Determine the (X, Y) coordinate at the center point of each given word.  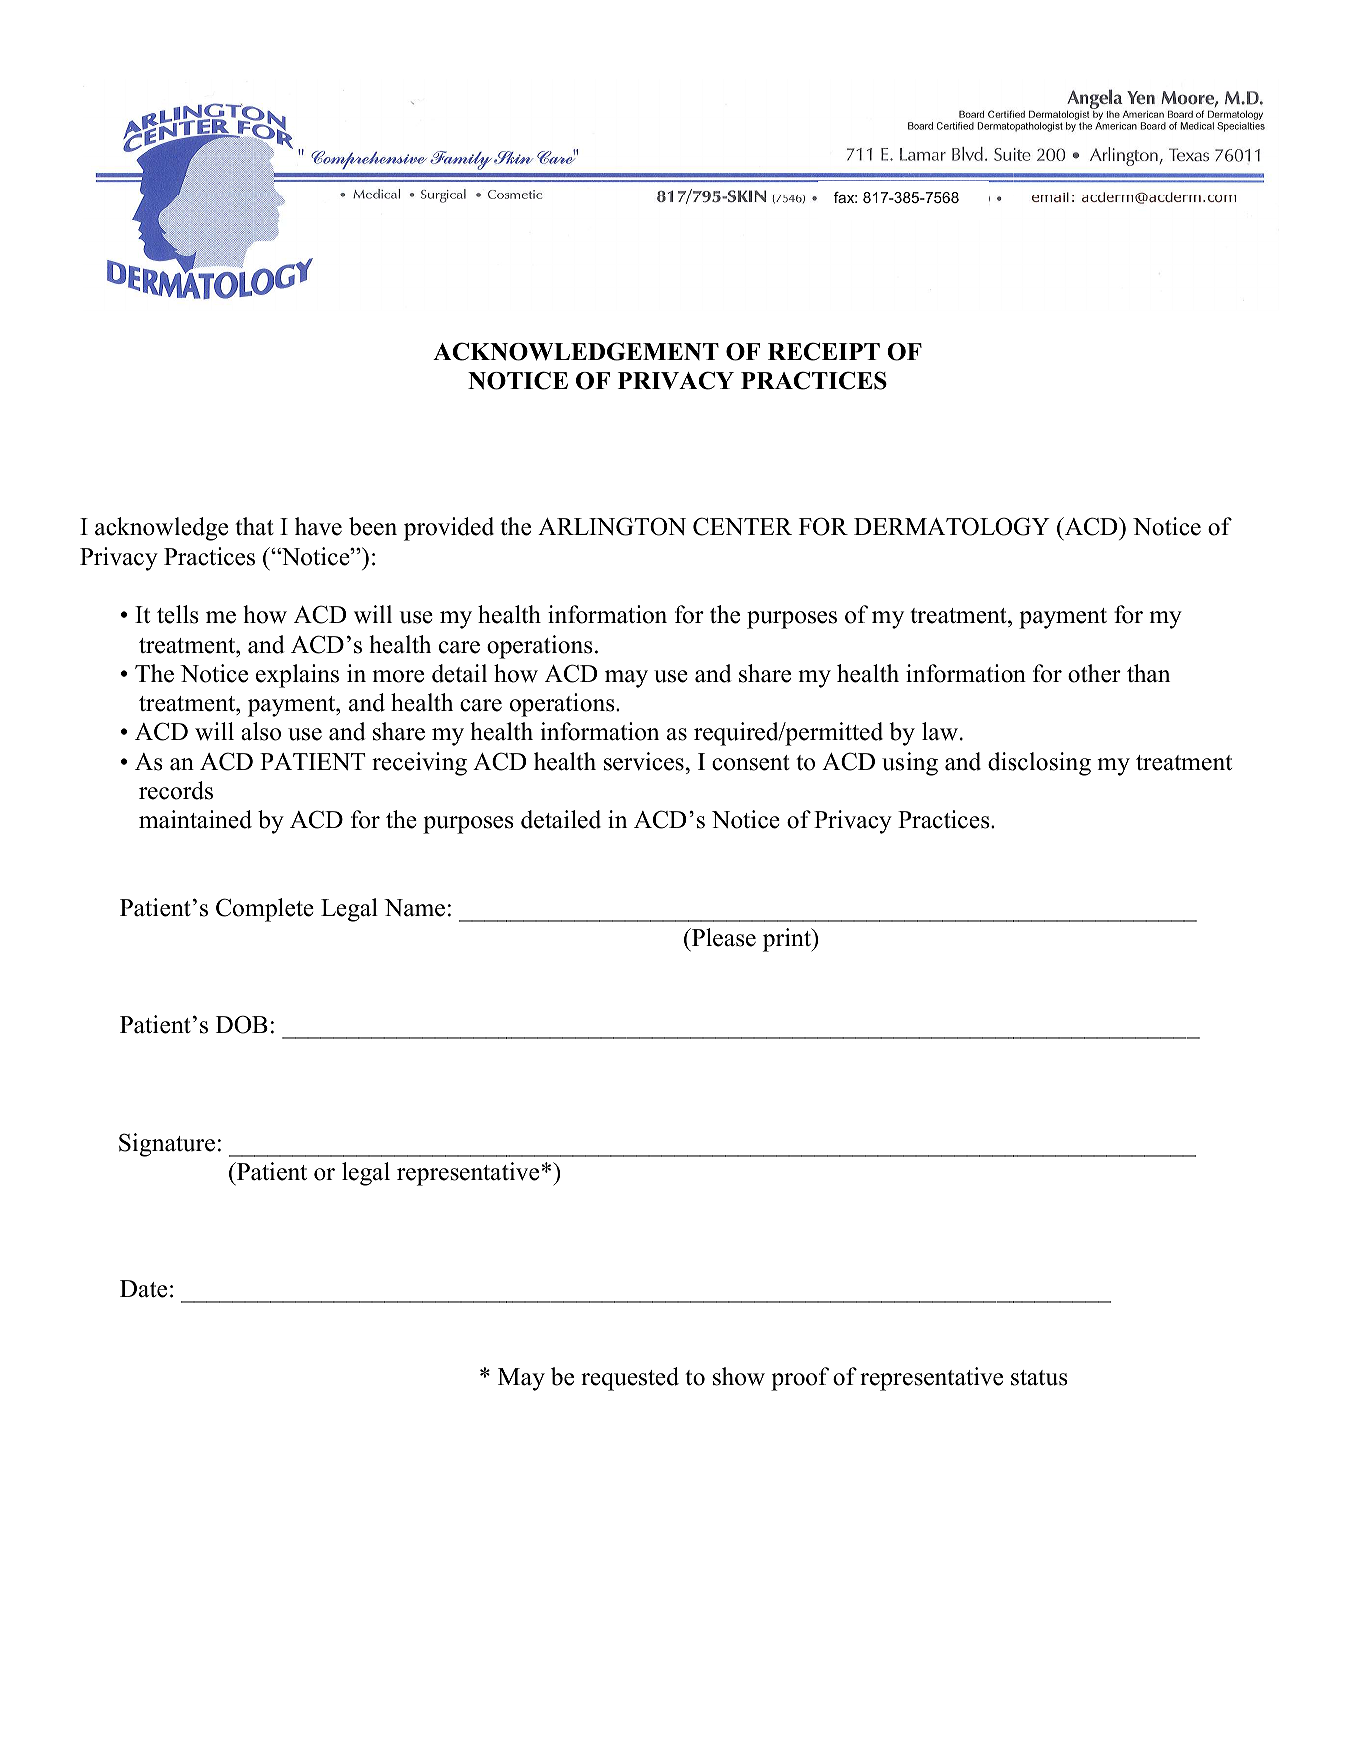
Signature (167, 1145)
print (788, 940)
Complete (265, 910)
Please (722, 937)
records (176, 790)
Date (143, 1289)
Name (414, 908)
